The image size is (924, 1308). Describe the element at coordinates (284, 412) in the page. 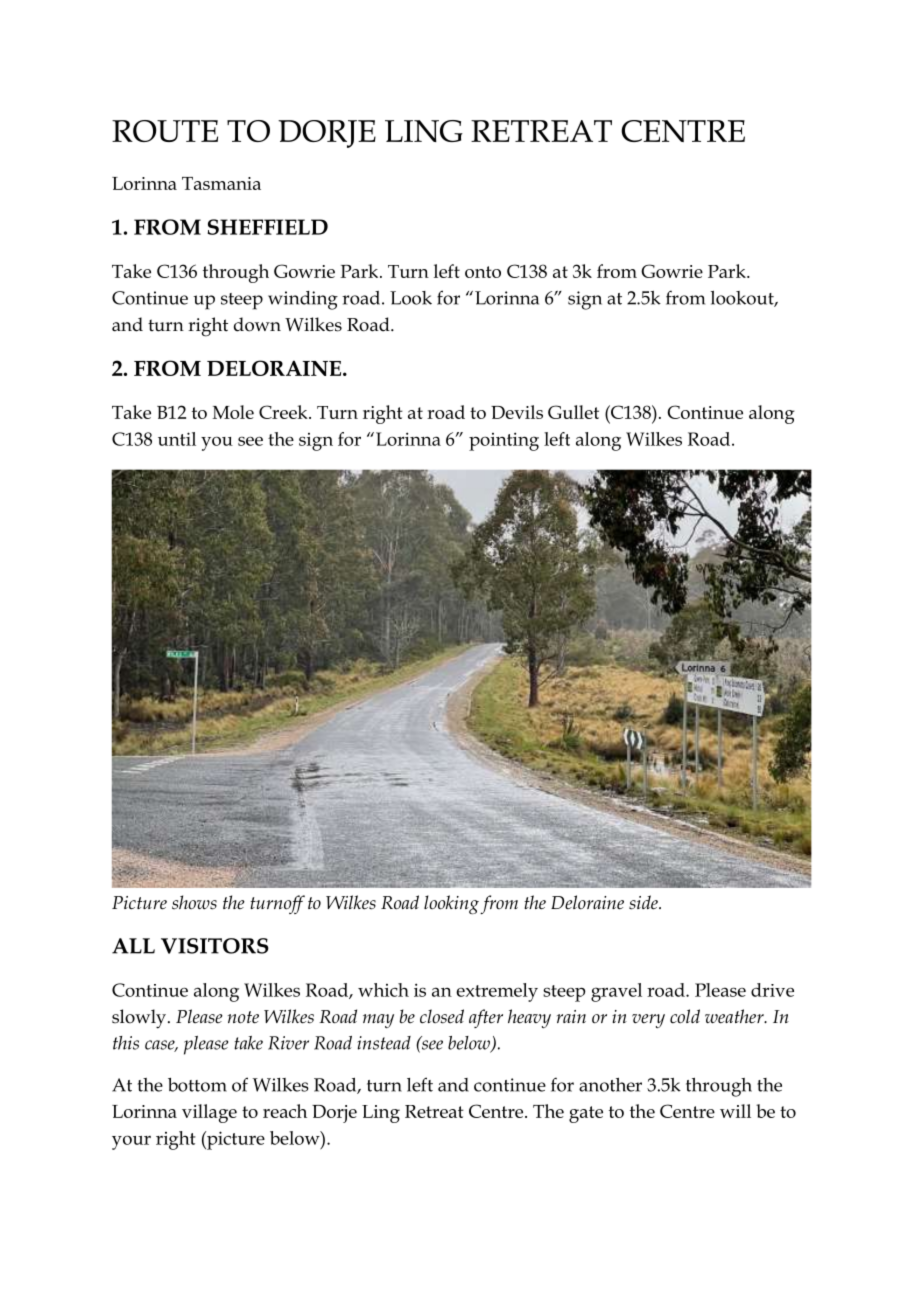

I see `Creek` at that location.
